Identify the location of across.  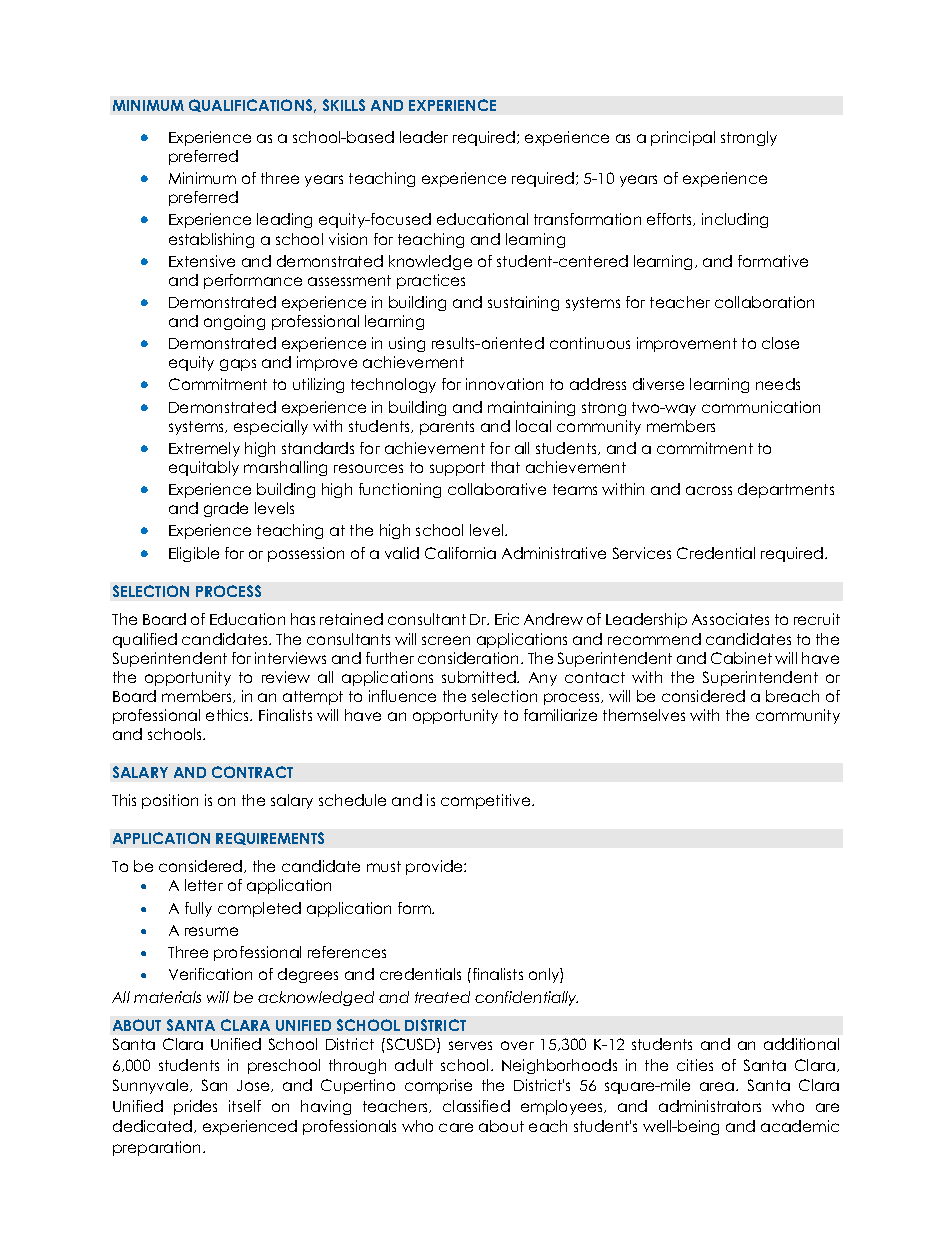
(709, 490).
